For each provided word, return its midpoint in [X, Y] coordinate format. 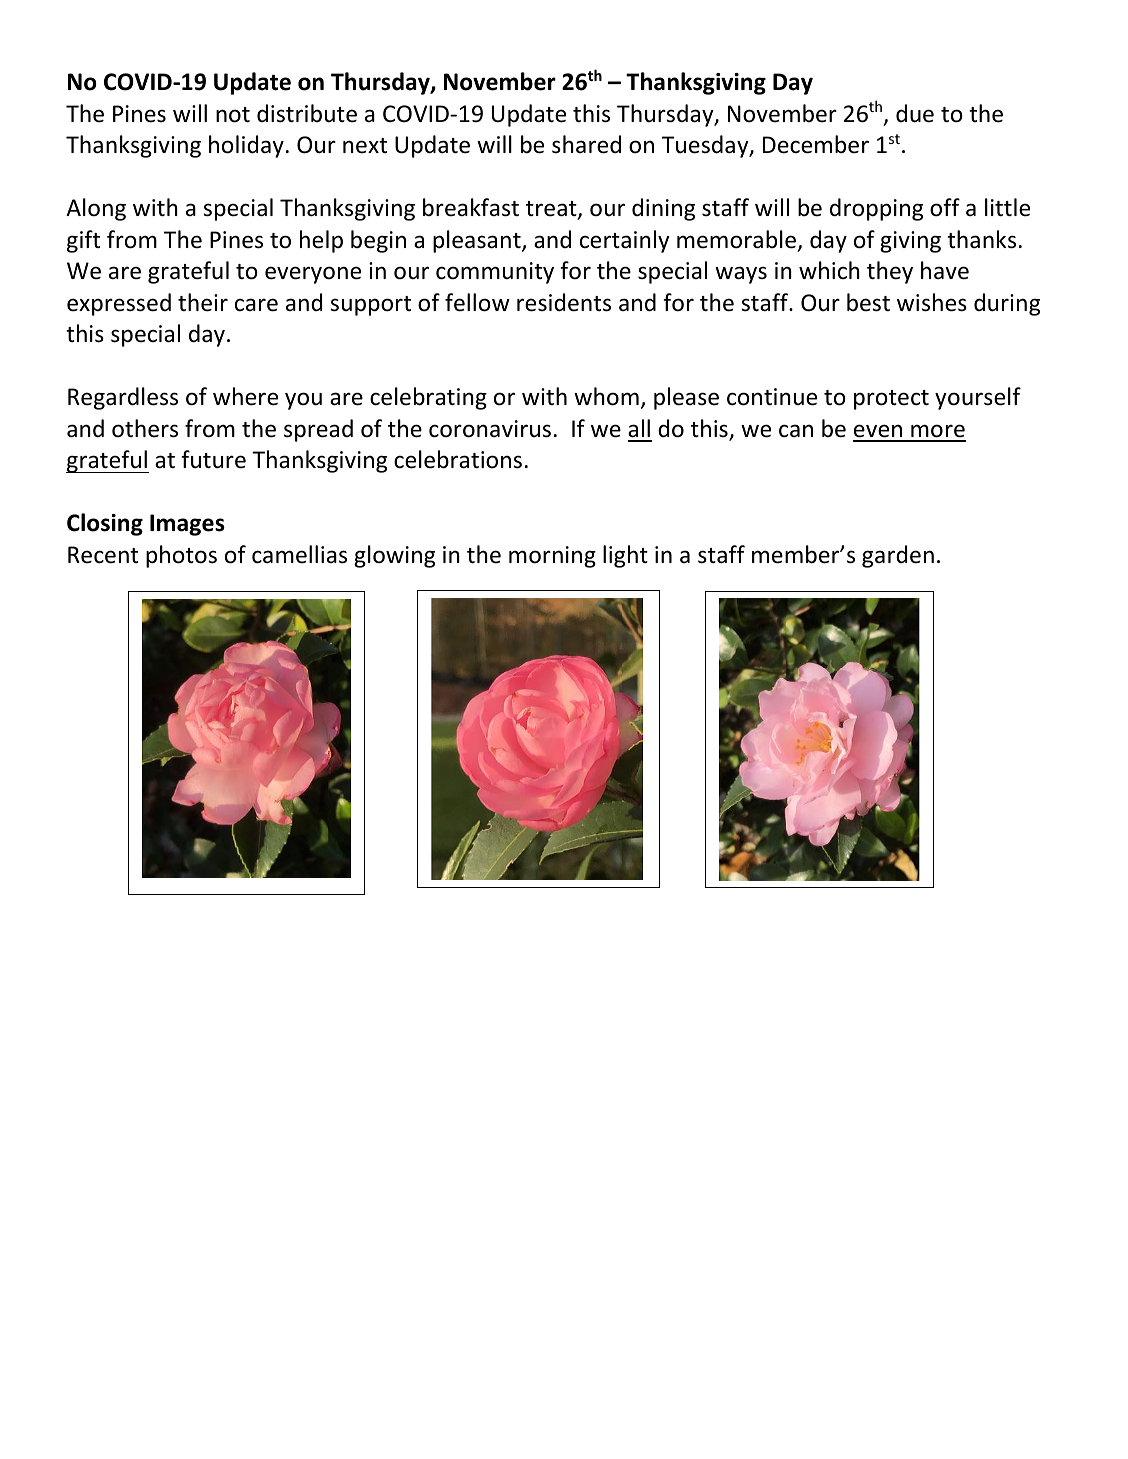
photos [181, 556]
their [203, 302]
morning [552, 557]
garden [898, 556]
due [915, 113]
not [233, 115]
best [868, 302]
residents [564, 302]
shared [586, 144]
